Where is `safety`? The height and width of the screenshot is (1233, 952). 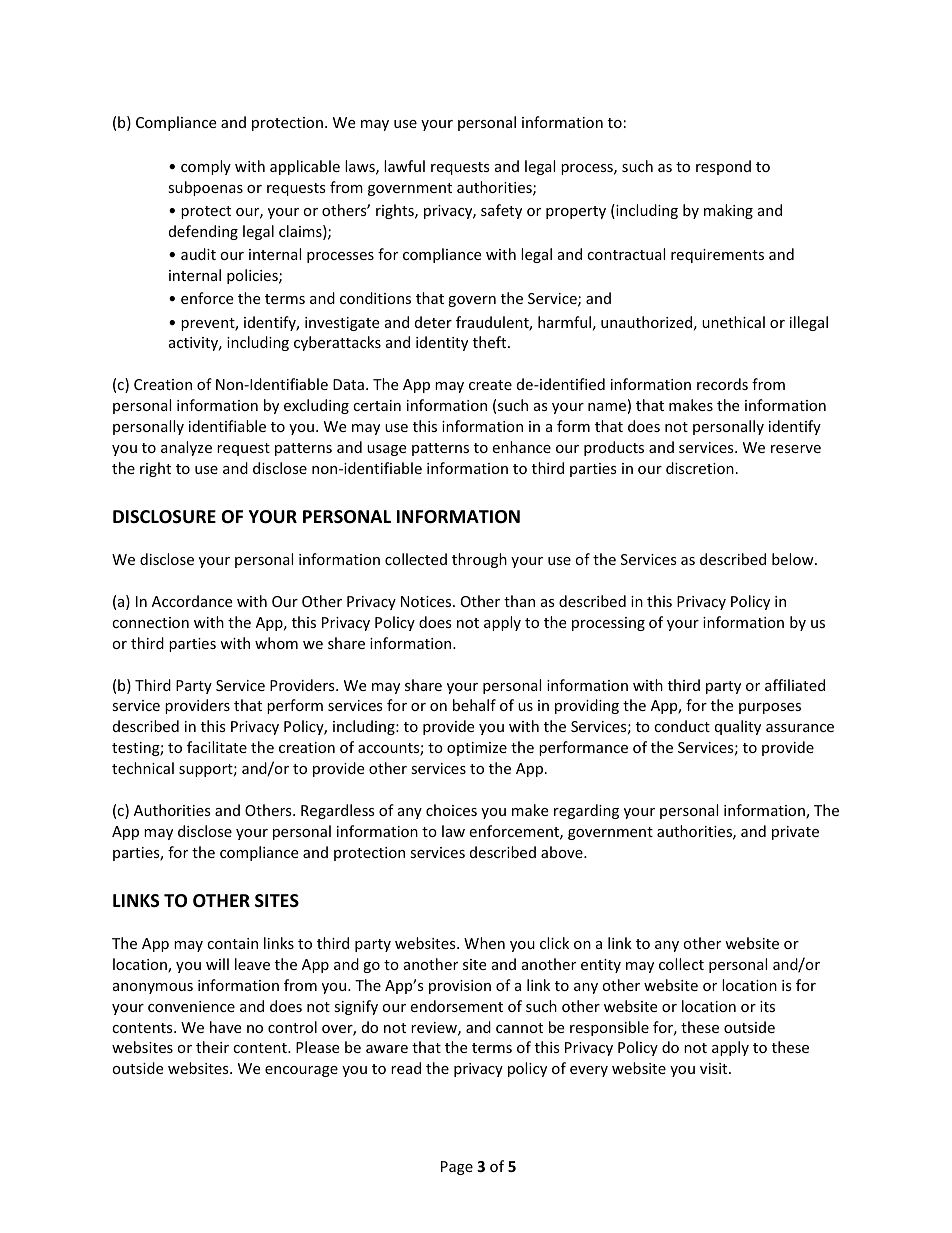 safety is located at coordinates (501, 211).
